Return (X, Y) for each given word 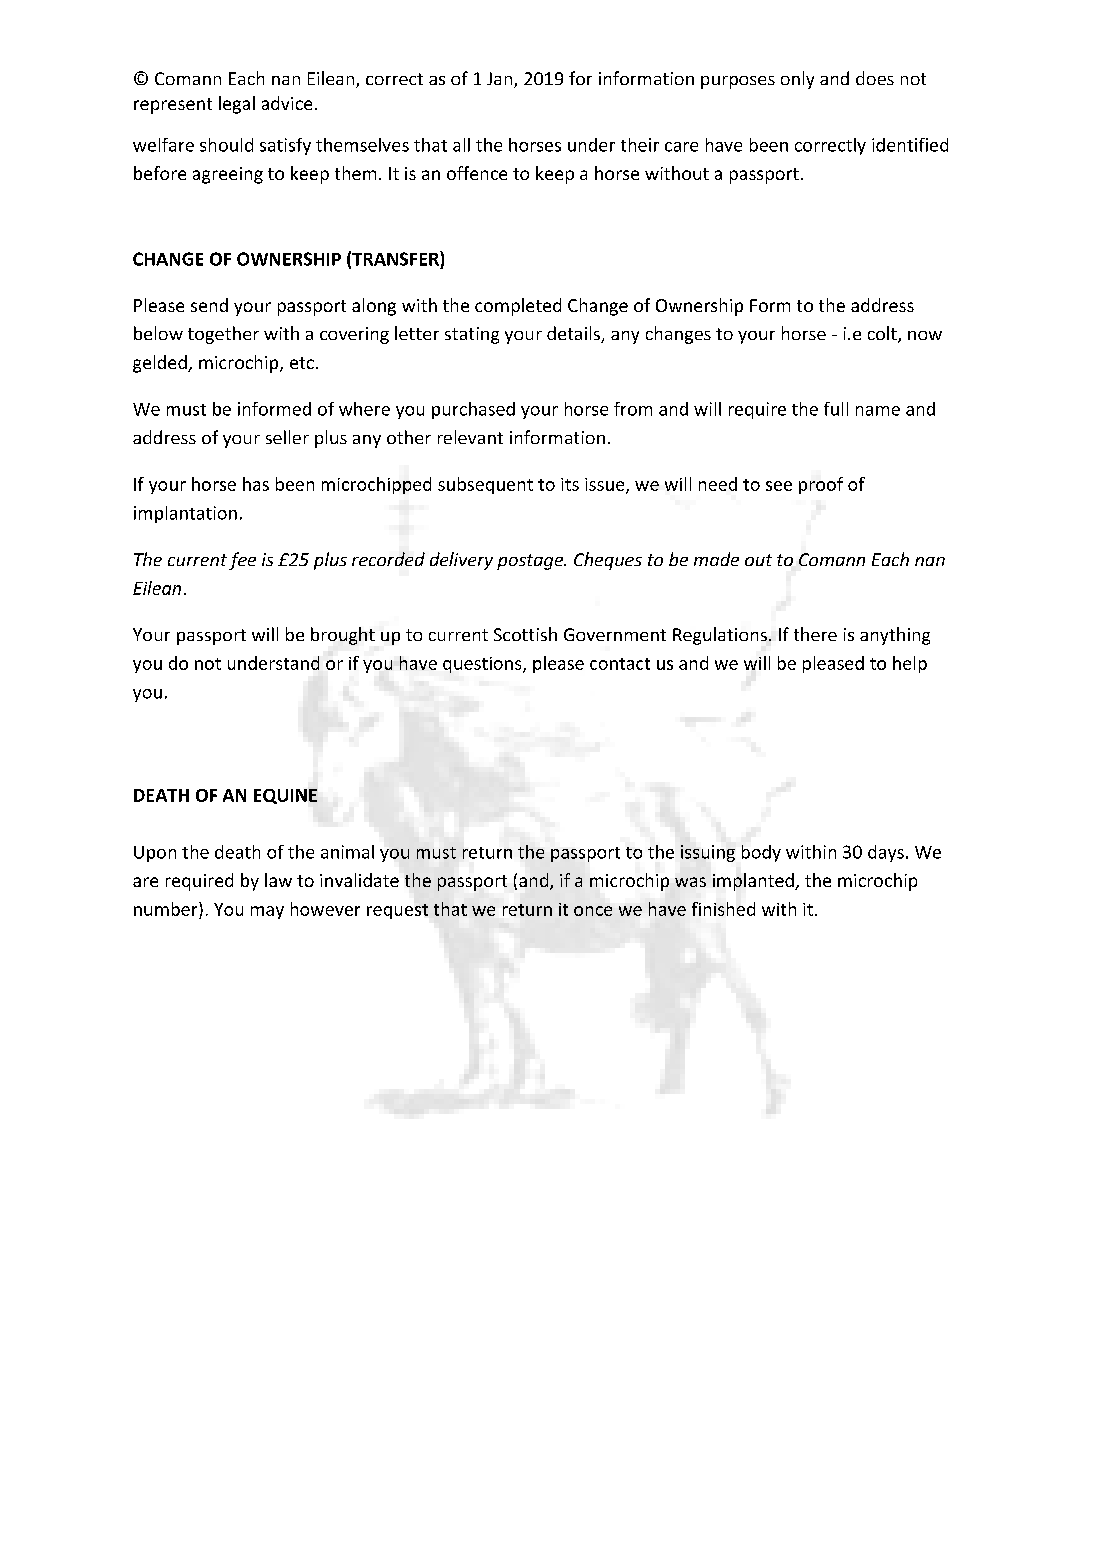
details (574, 334)
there (815, 634)
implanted (754, 882)
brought (343, 636)
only (797, 80)
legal (237, 105)
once (593, 911)
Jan (501, 80)
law (278, 880)
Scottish (525, 634)
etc (302, 363)
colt (883, 334)
